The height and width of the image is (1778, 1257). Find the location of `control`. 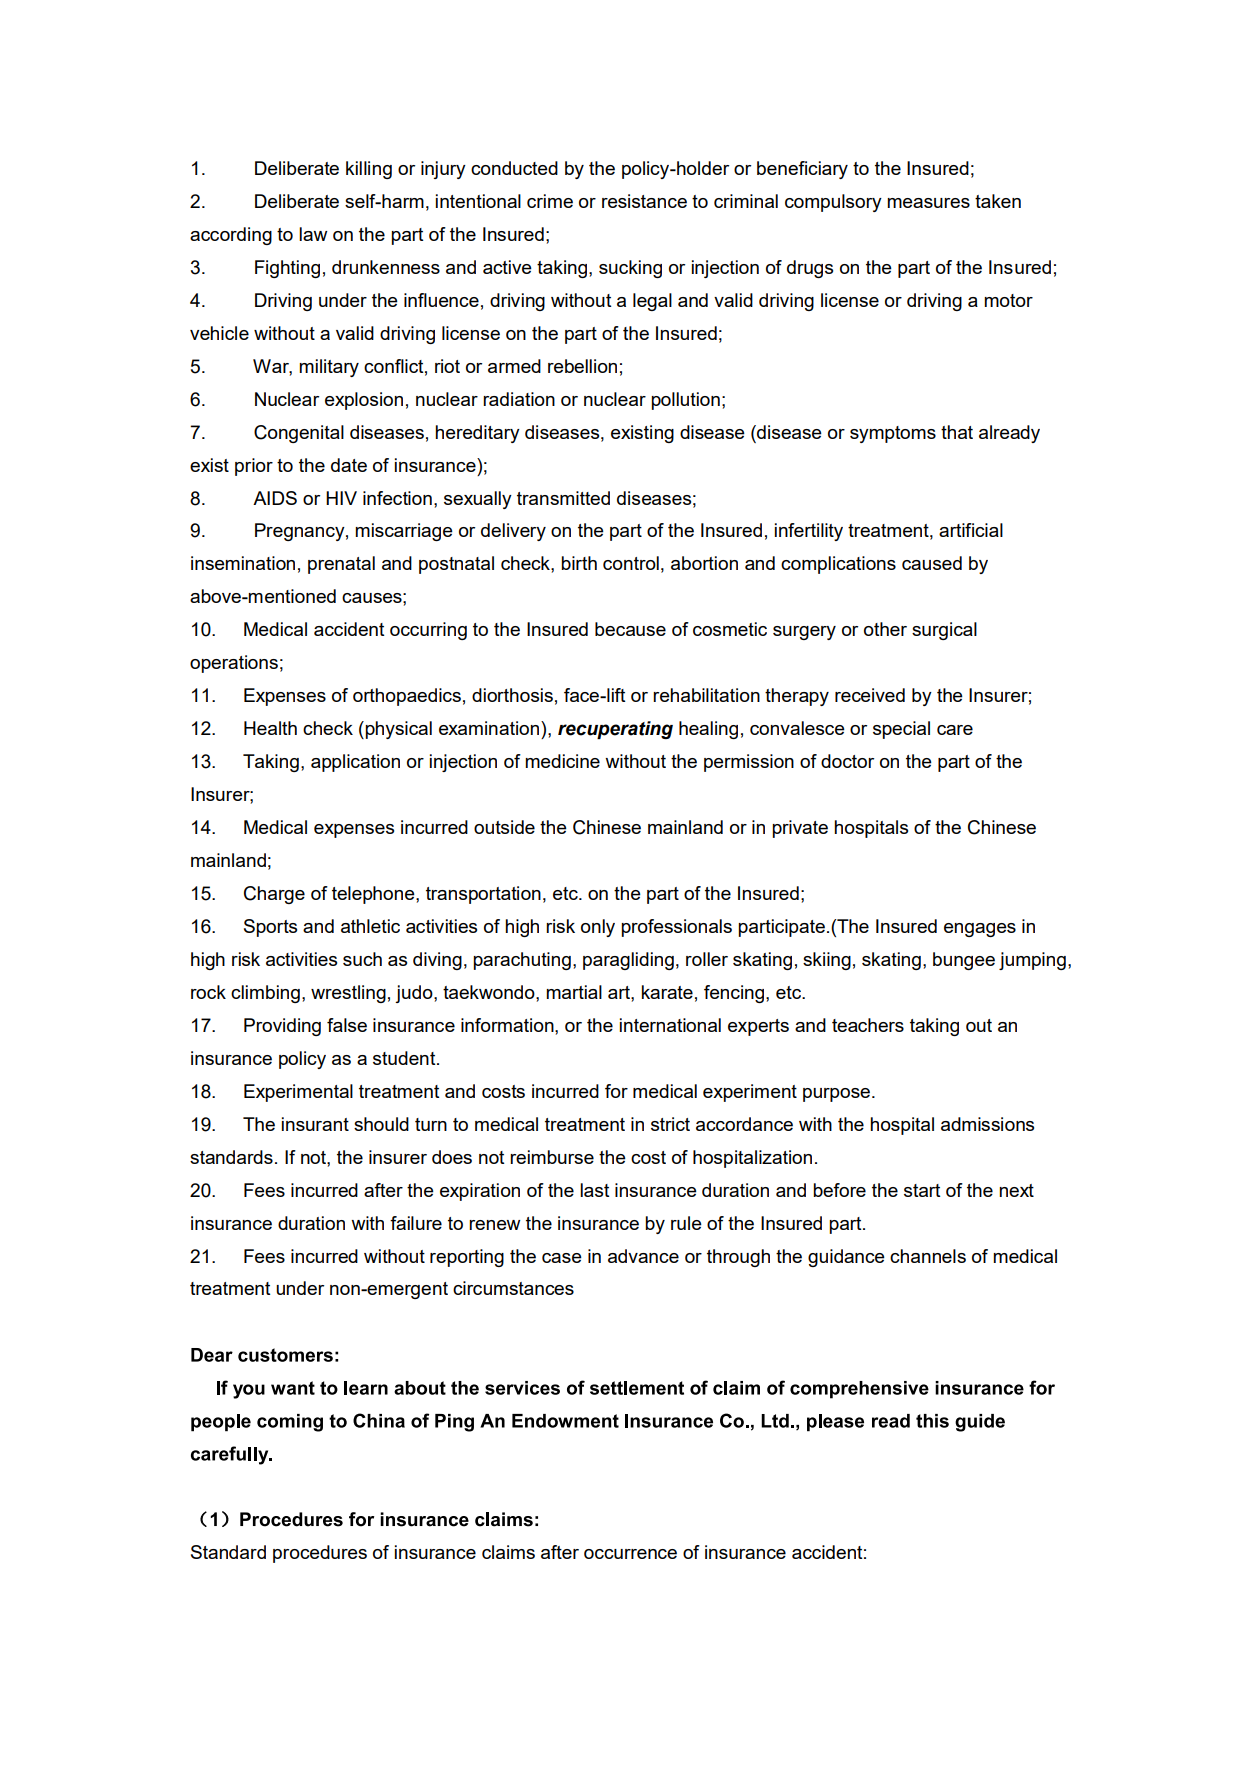

control is located at coordinates (631, 563).
